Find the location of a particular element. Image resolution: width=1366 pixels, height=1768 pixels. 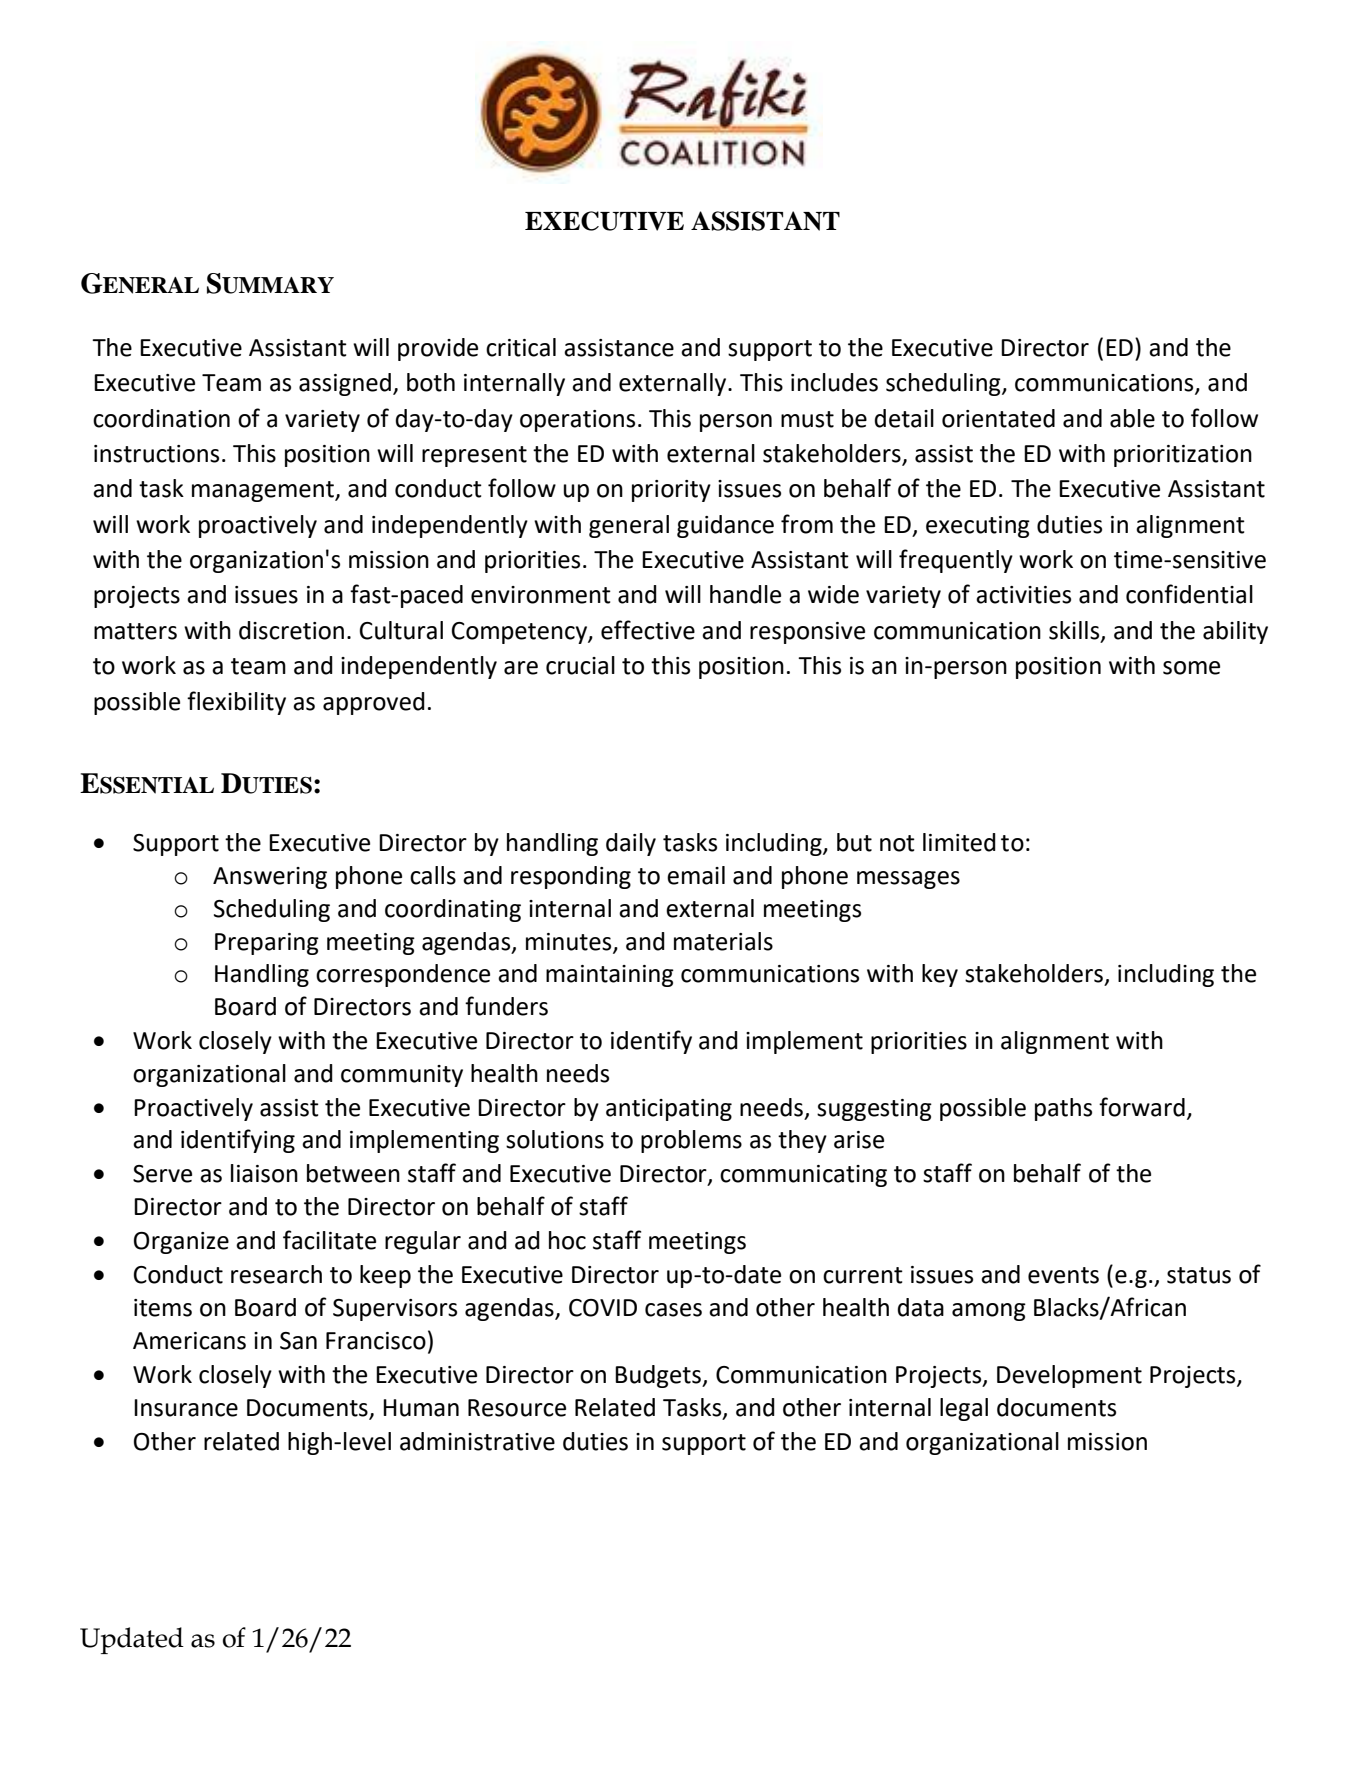

discretion is located at coordinates (291, 630).
